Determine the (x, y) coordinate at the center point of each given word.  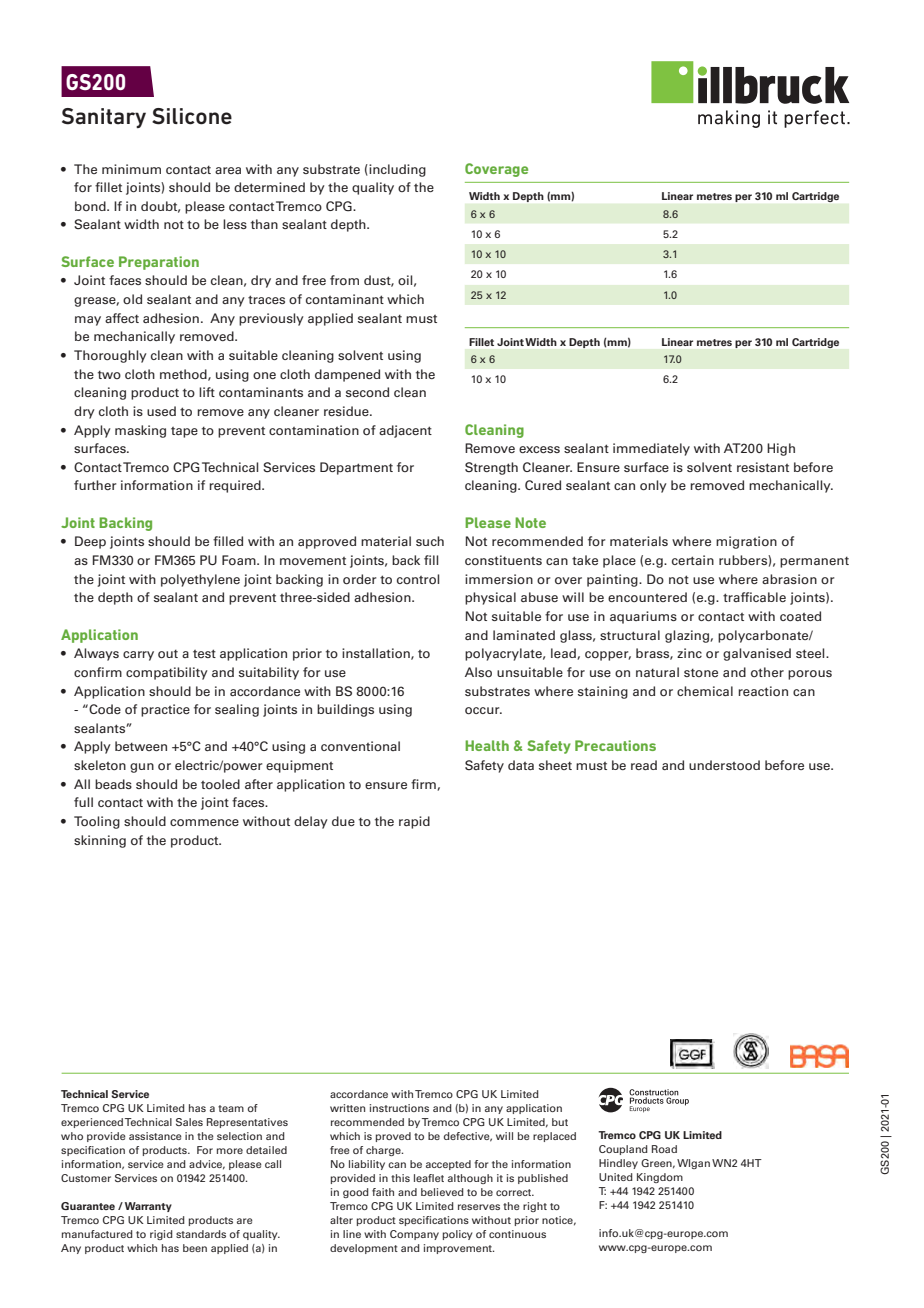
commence (204, 823)
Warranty (147, 1207)
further (95, 485)
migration (746, 542)
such (430, 541)
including (396, 170)
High (781, 449)
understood (724, 765)
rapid (414, 822)
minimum (131, 169)
